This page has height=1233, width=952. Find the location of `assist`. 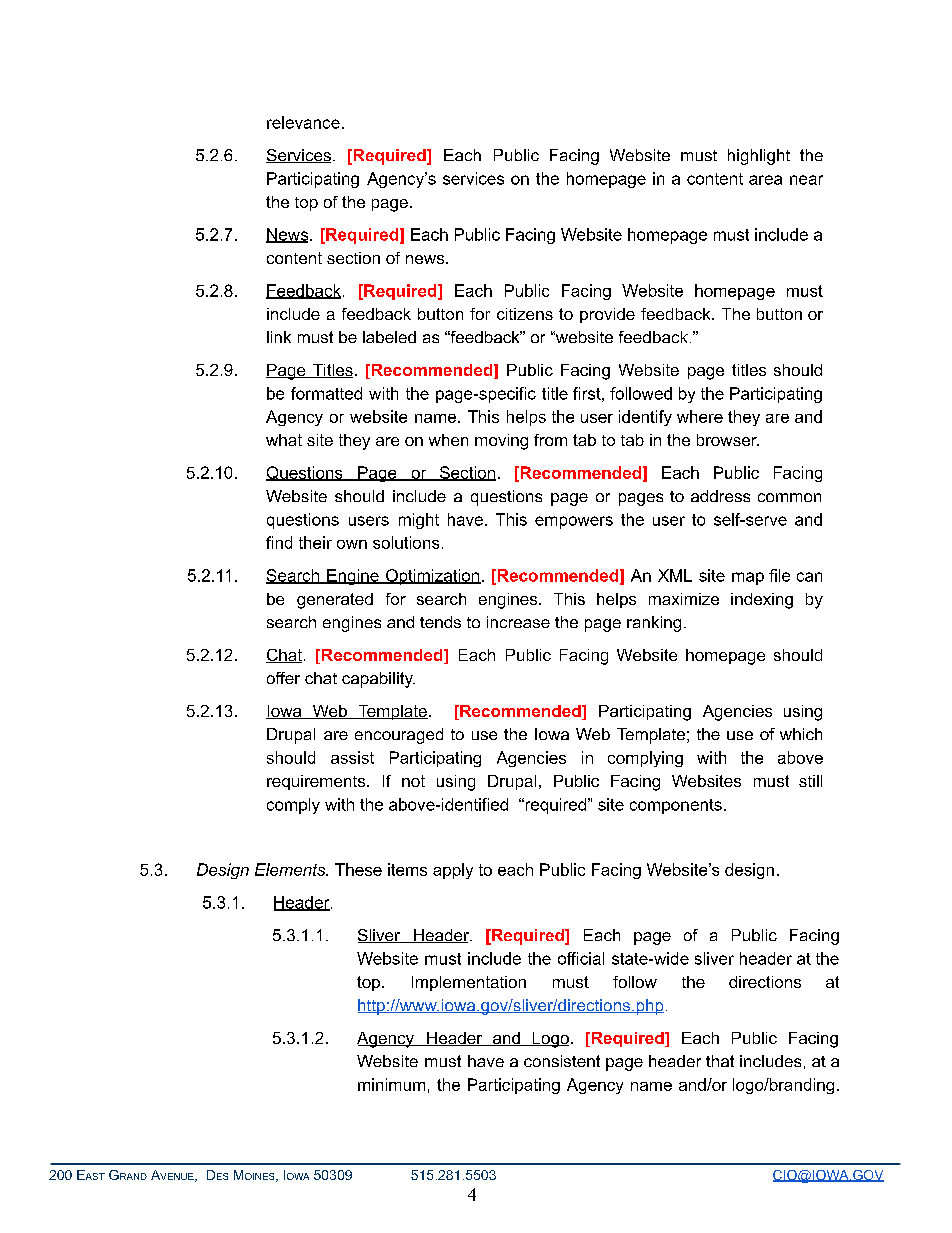

assist is located at coordinates (352, 757).
